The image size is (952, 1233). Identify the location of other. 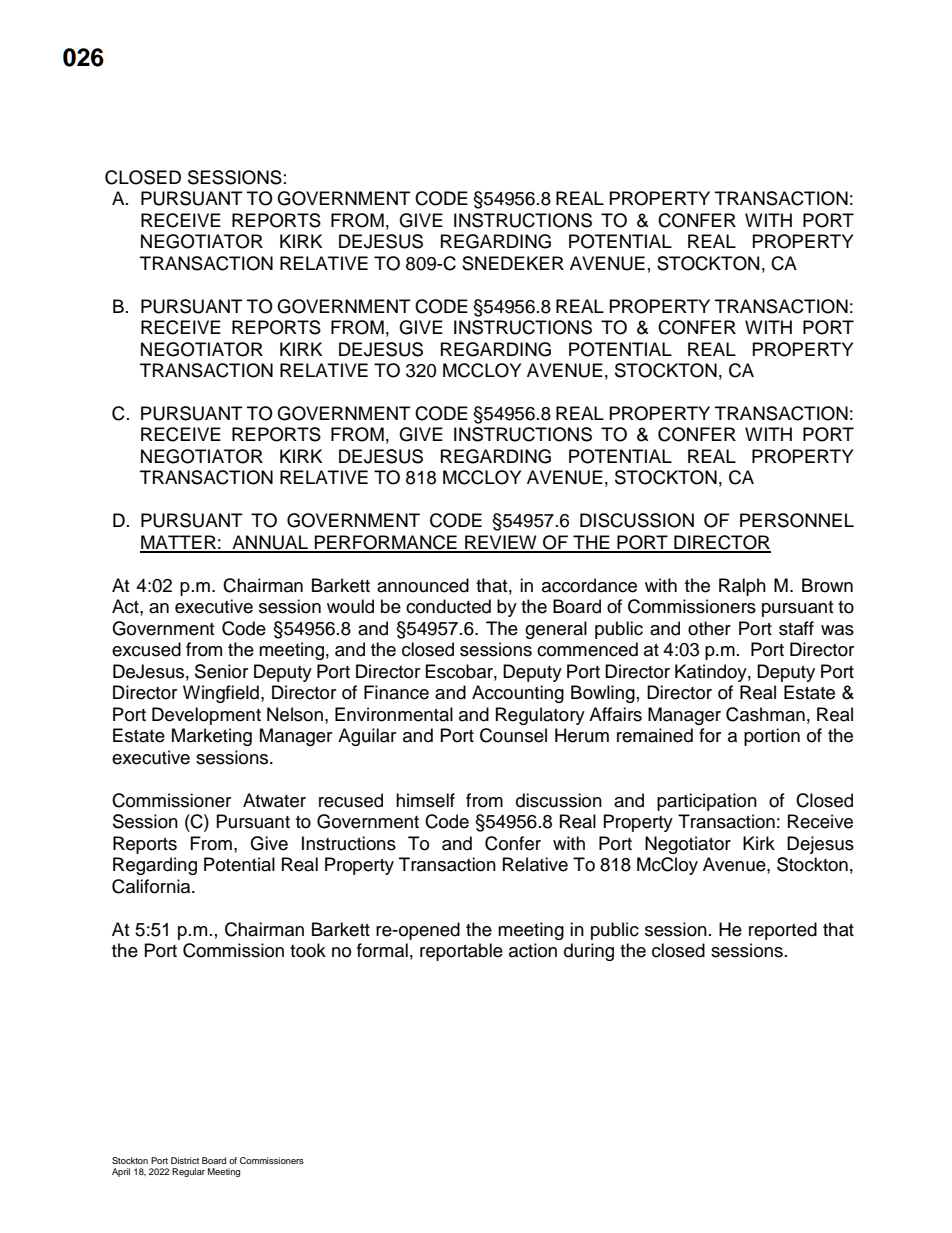
(709, 628).
